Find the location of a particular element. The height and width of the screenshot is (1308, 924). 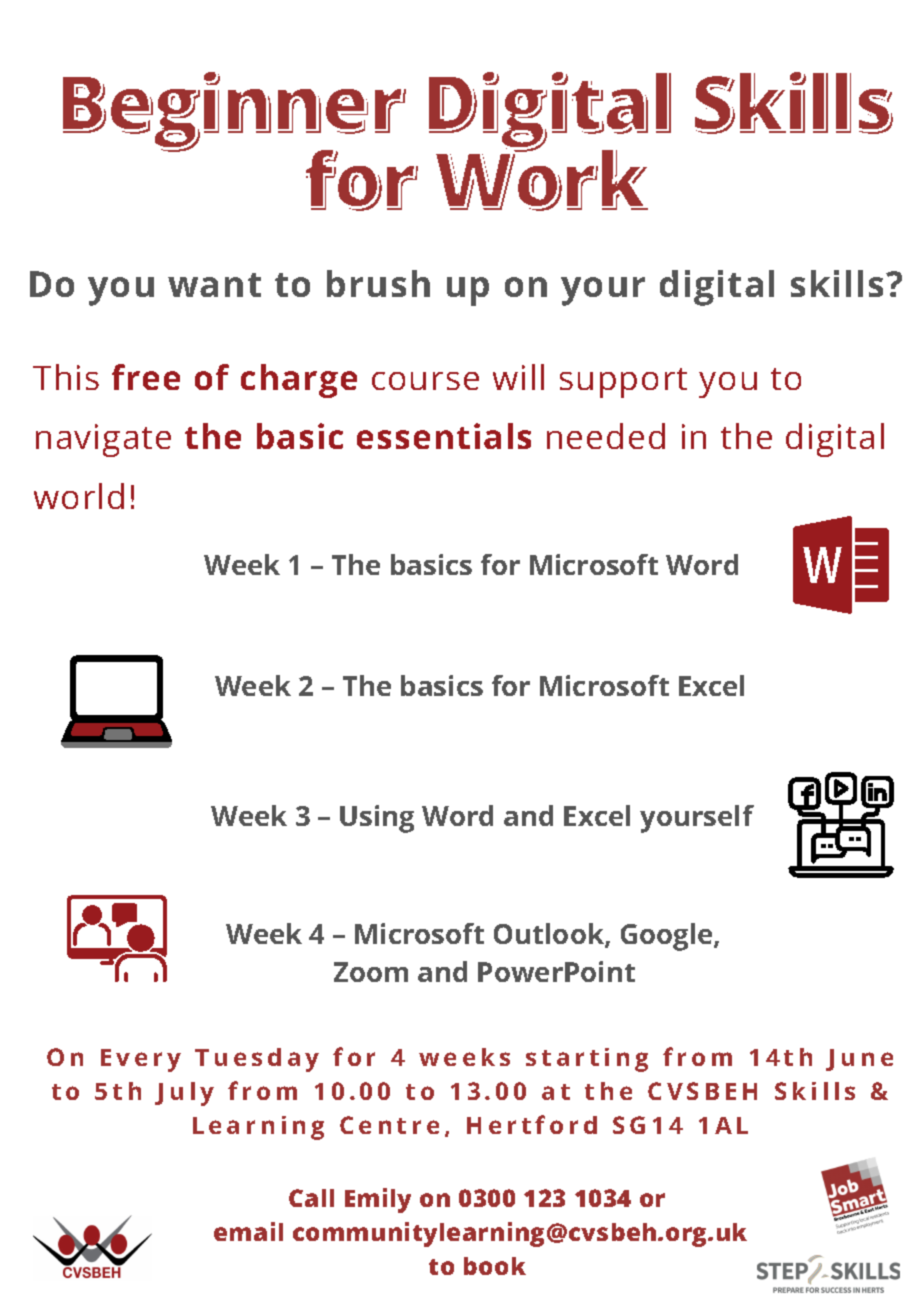

Google is located at coordinates (668, 937).
